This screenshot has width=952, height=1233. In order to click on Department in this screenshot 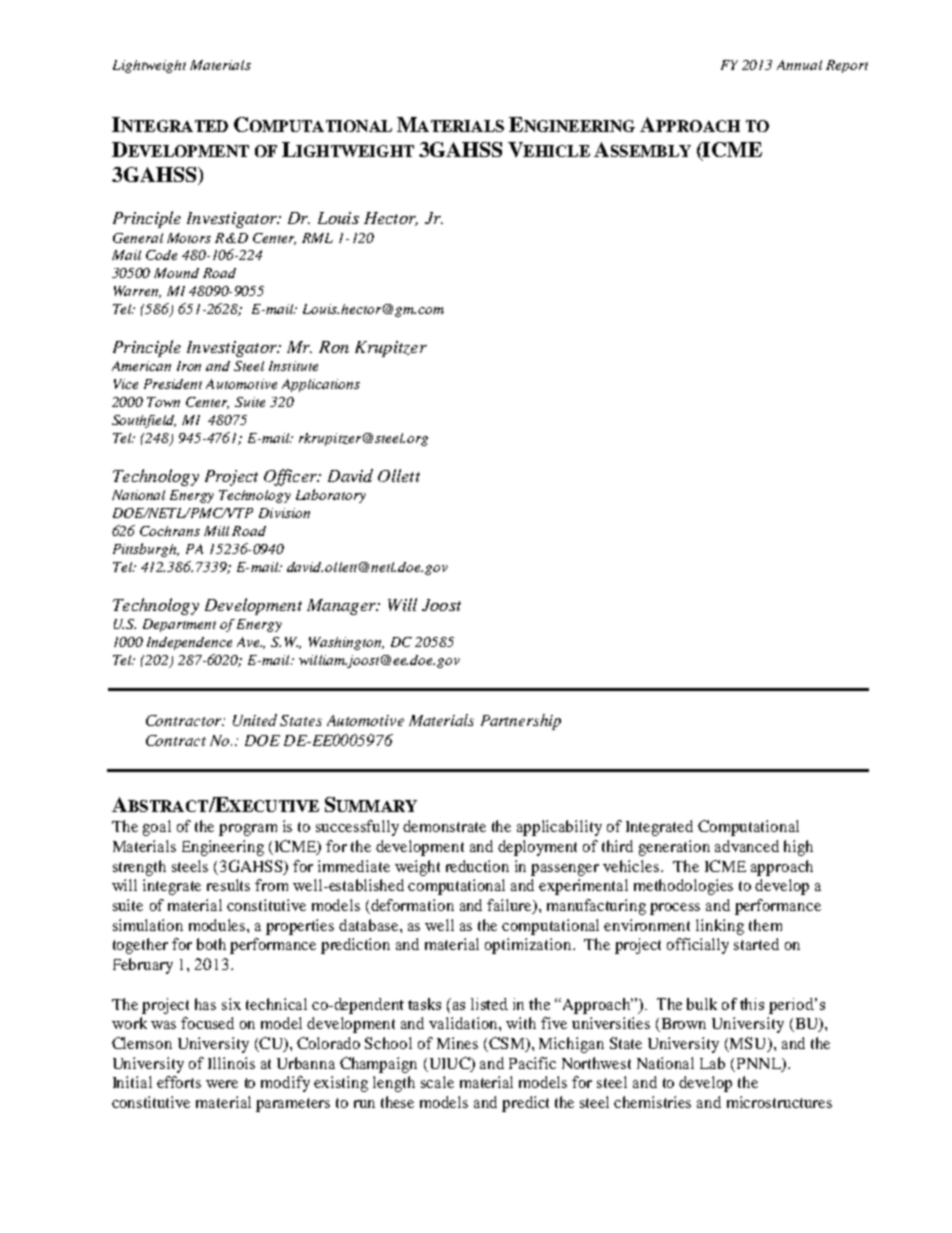, I will do `click(179, 625)`.
